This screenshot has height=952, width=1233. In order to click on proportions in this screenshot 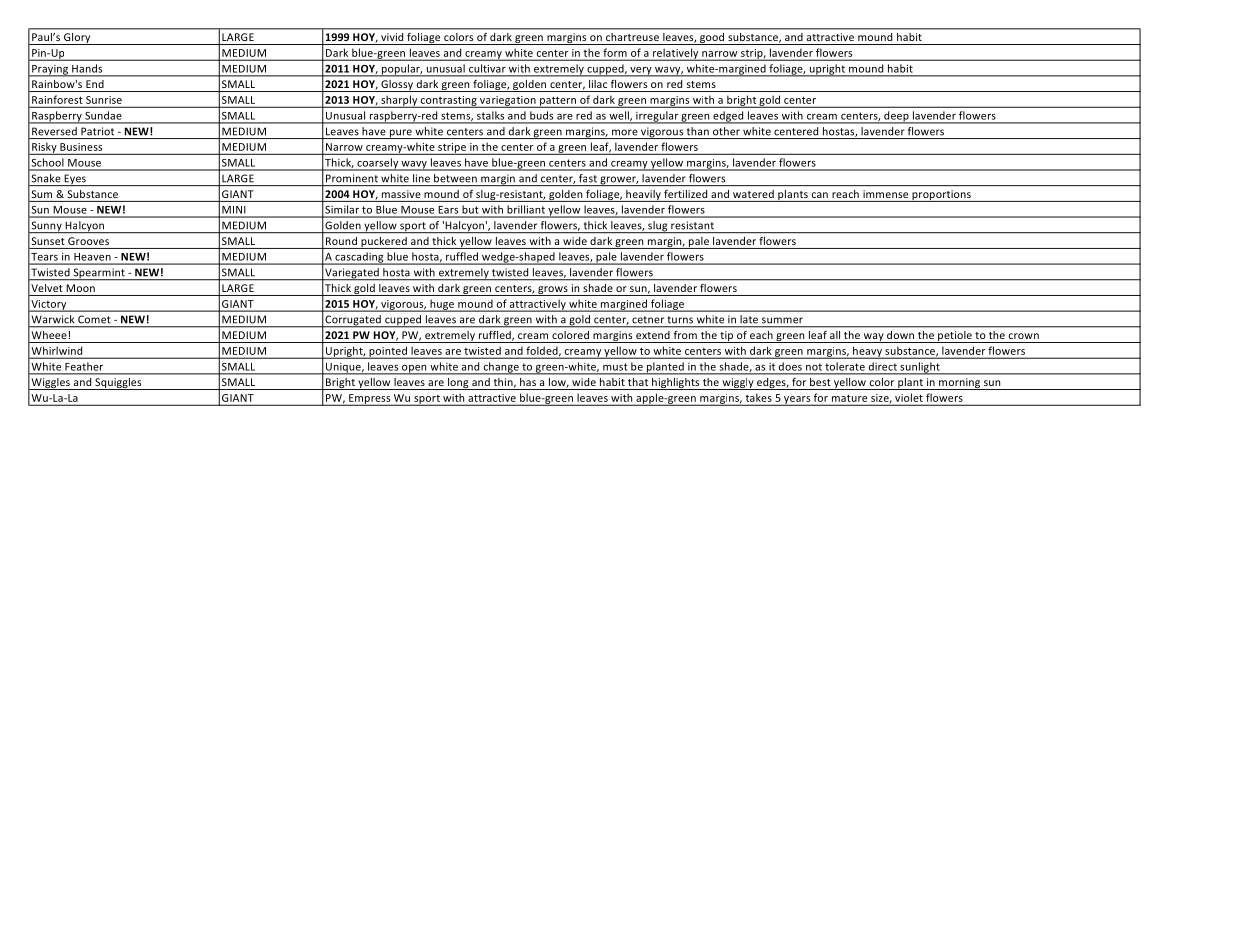, I will do `click(941, 196)`.
